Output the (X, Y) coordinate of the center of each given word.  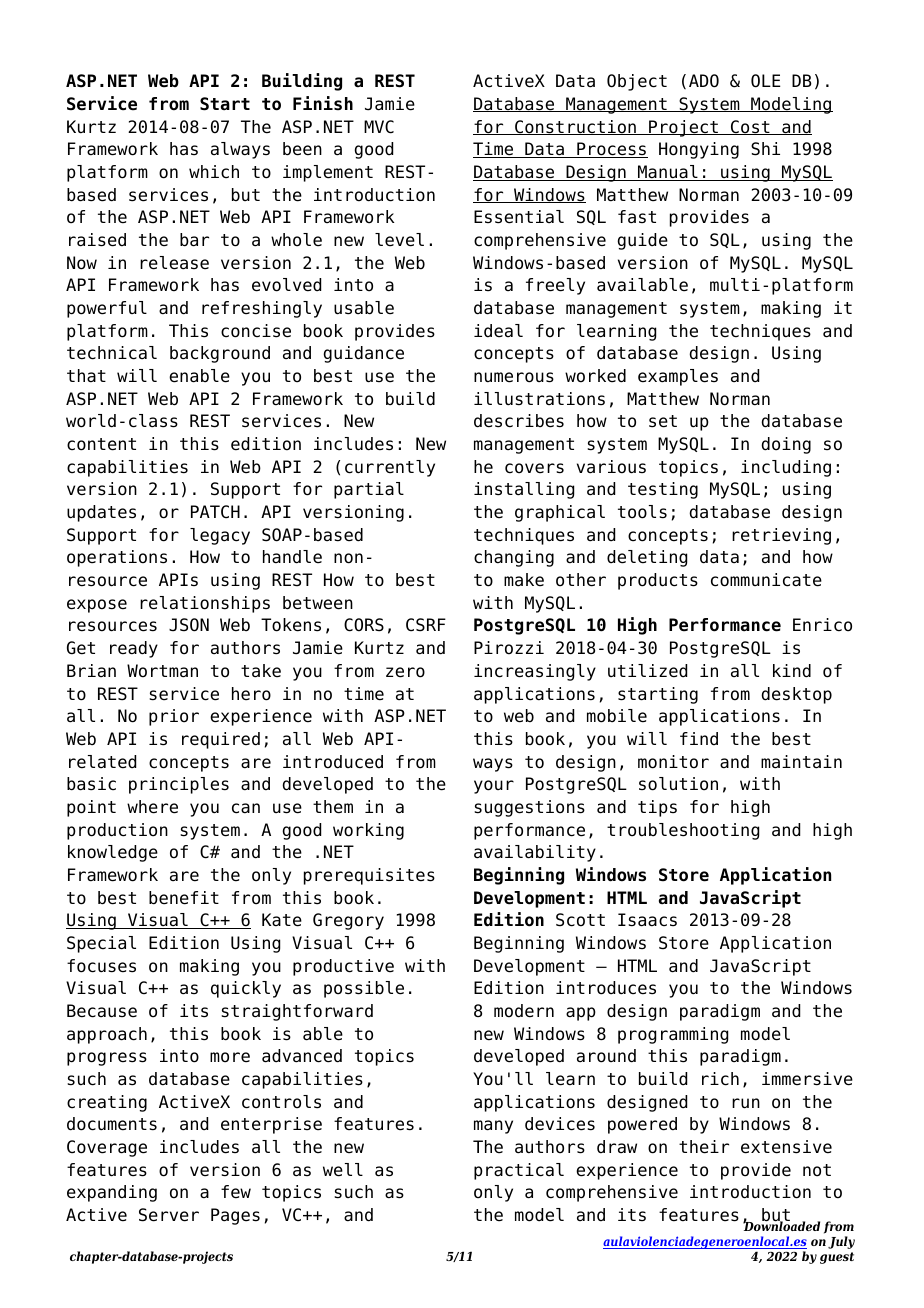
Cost (750, 127)
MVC (379, 127)
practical (519, 1171)
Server (169, 1215)
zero (405, 672)
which (214, 172)
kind (792, 671)
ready (134, 649)
